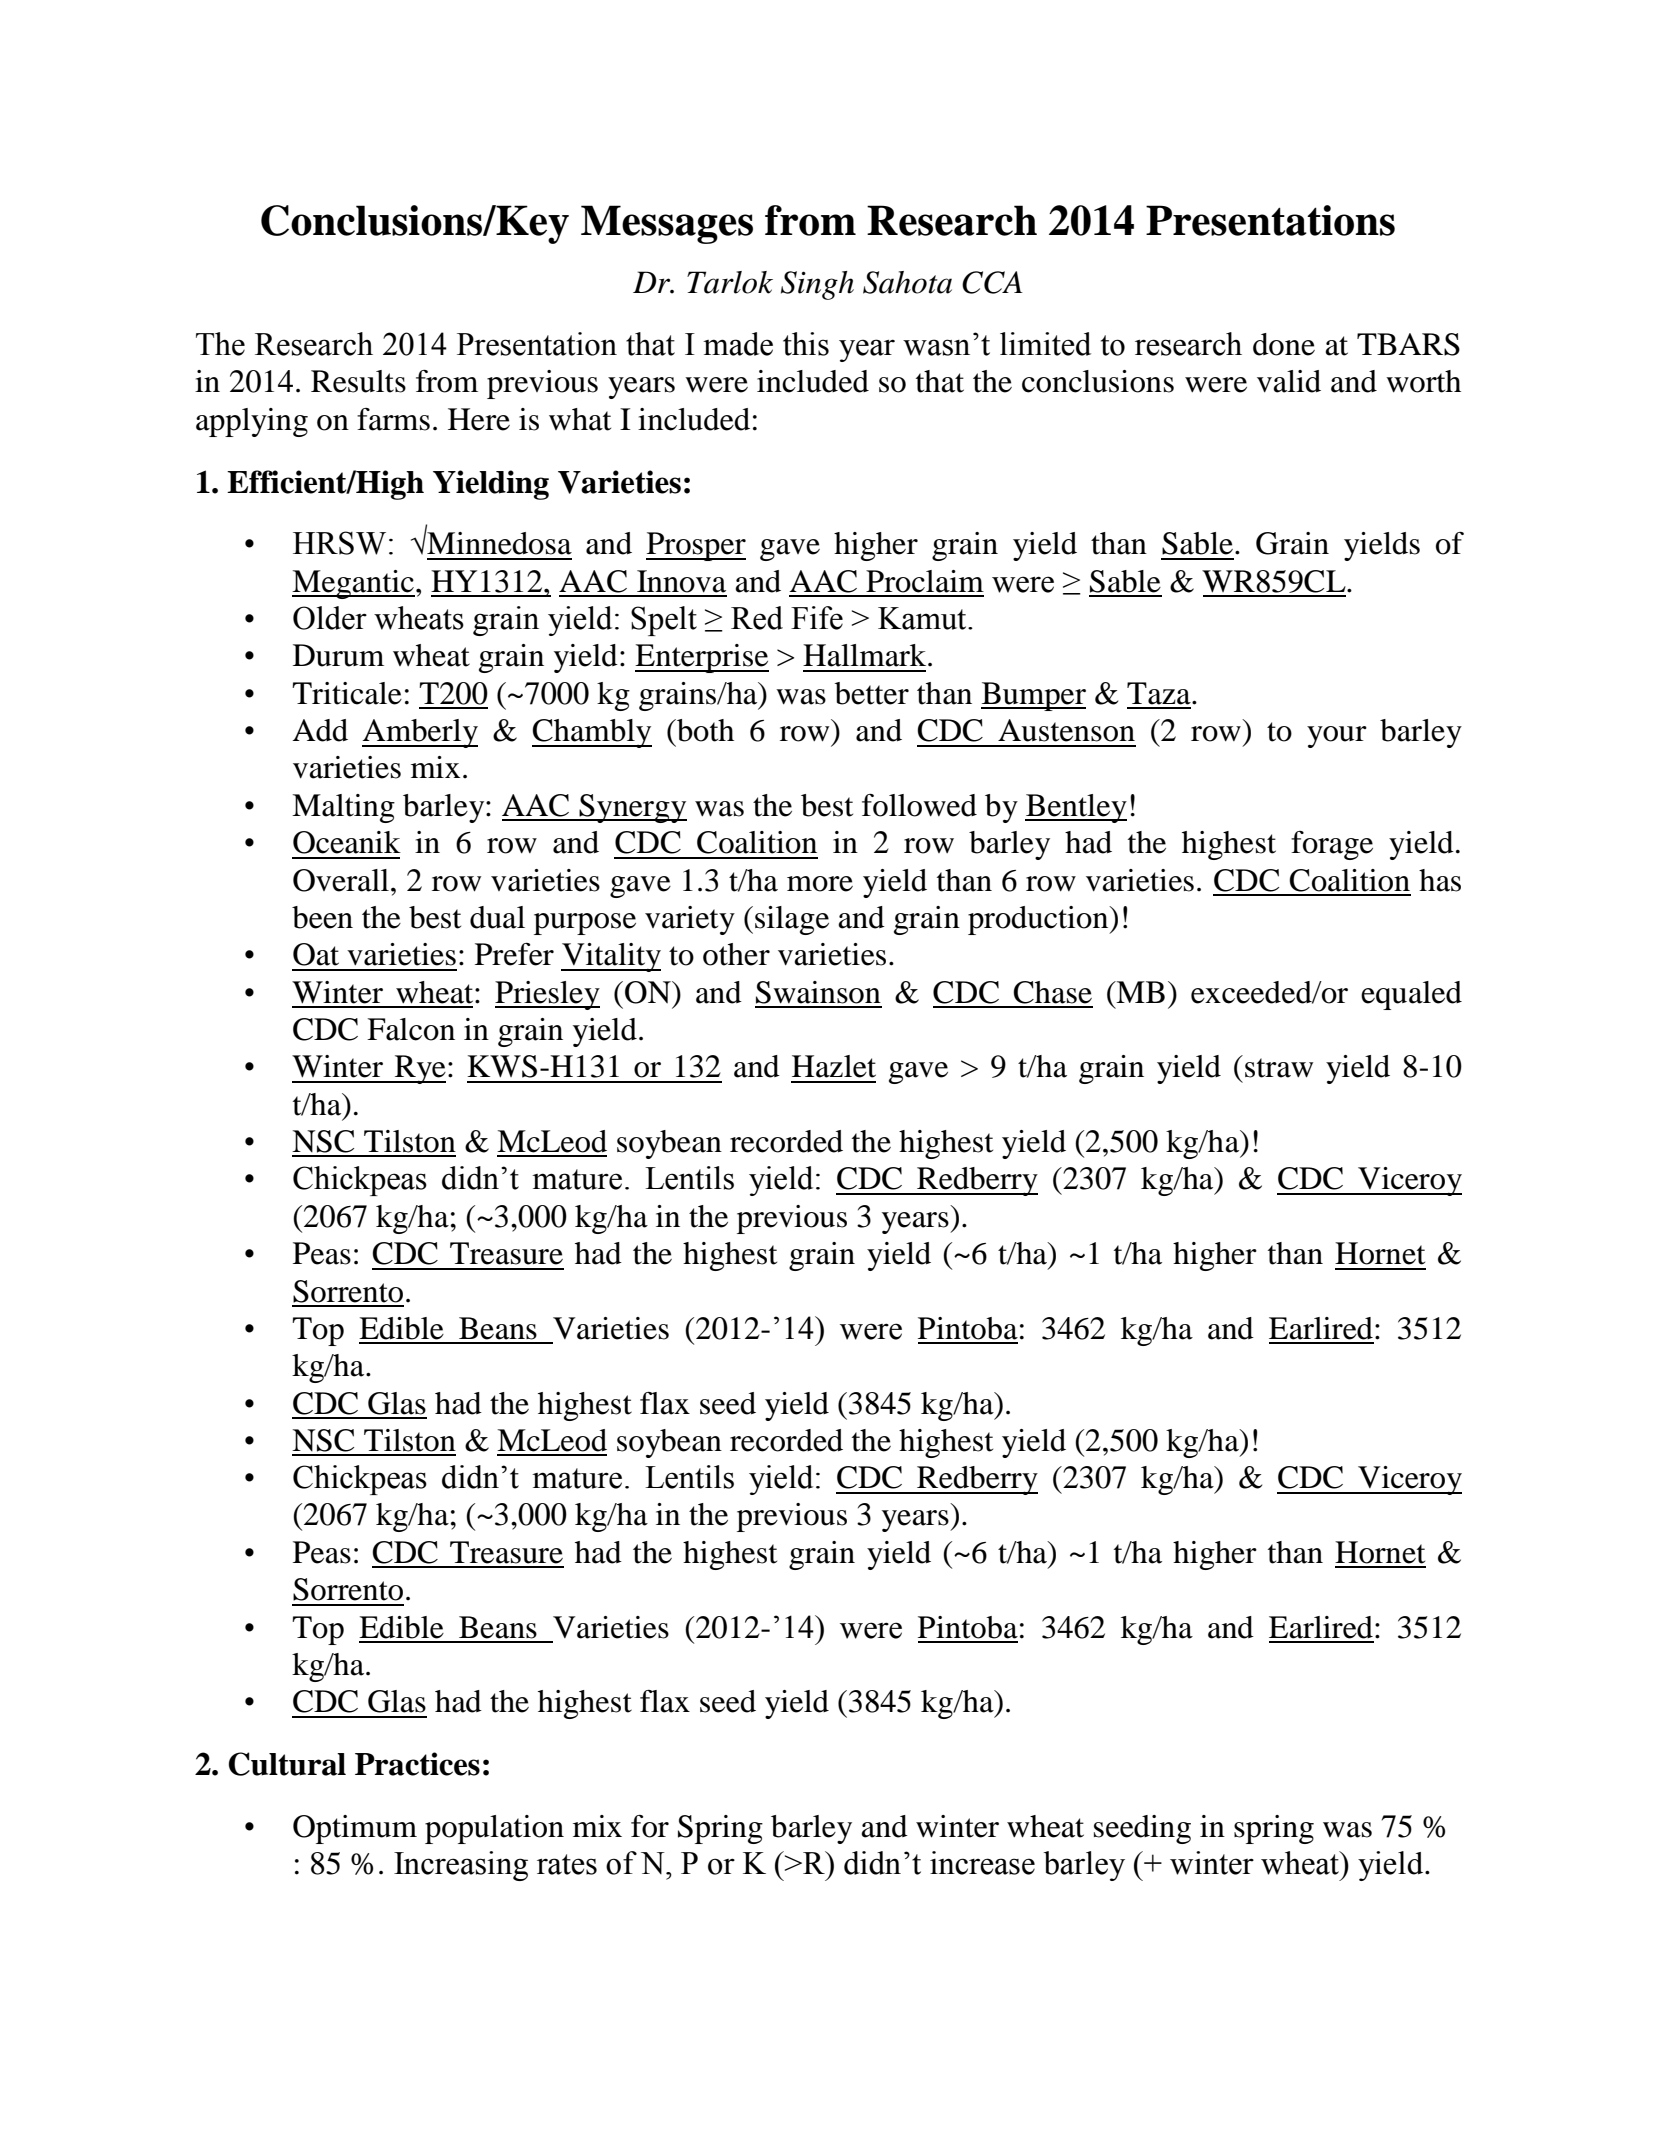 This page has height=2144, width=1657. I want to click on Singh, so click(817, 285).
